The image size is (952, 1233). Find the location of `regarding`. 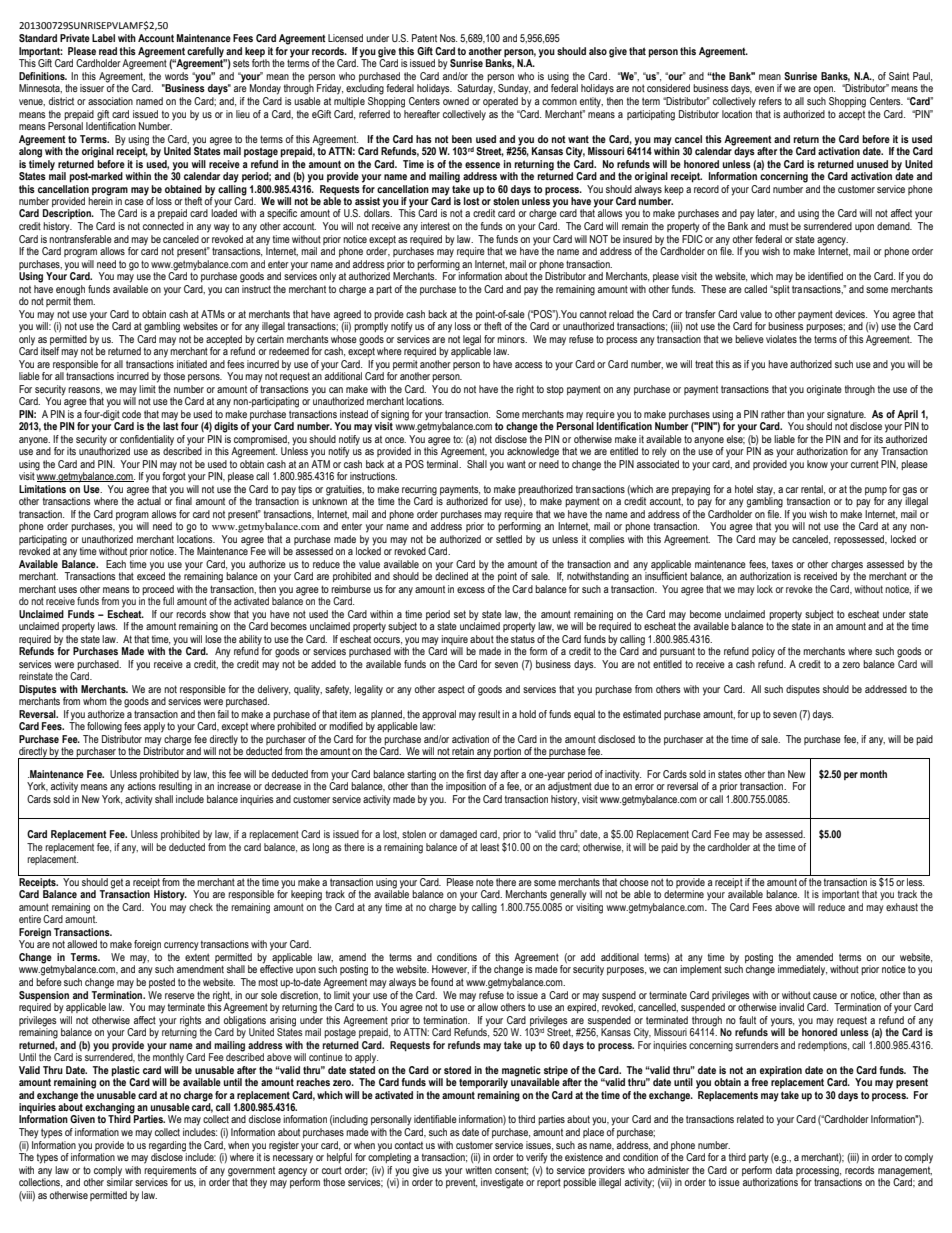

regarding is located at coordinates (167, 1145).
